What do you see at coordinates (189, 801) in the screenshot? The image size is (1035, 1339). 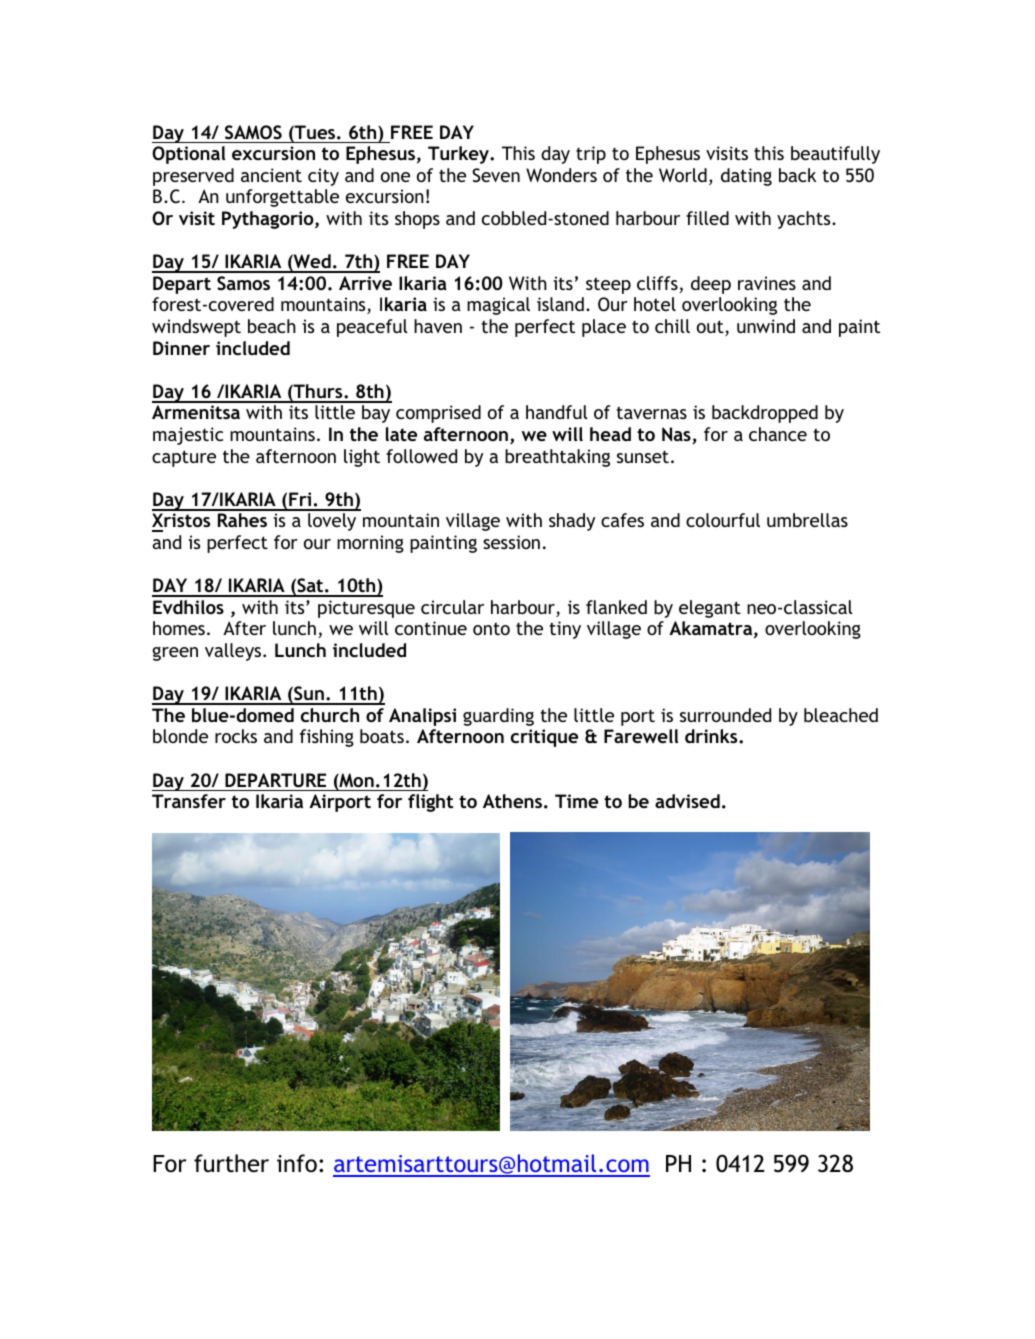 I see `Transfer` at bounding box center [189, 801].
